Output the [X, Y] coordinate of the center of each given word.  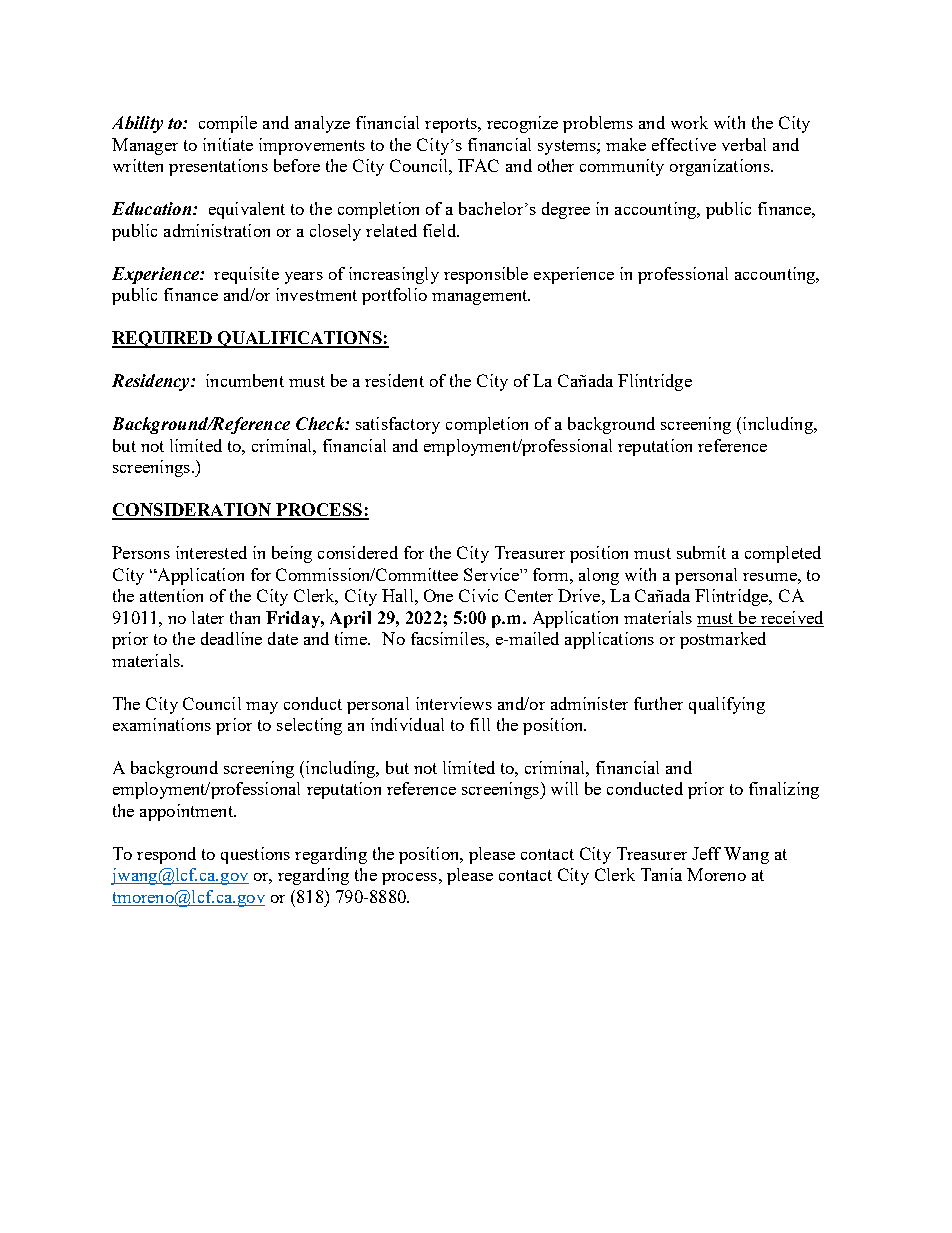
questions [255, 855]
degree [566, 210]
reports [452, 125]
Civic [478, 595]
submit [701, 552]
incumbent [245, 380]
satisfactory [398, 425]
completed [783, 554]
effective [684, 144]
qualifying [727, 705]
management [481, 297]
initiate [228, 144]
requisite [246, 275]
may [262, 708]
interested [211, 552]
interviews [454, 703]
